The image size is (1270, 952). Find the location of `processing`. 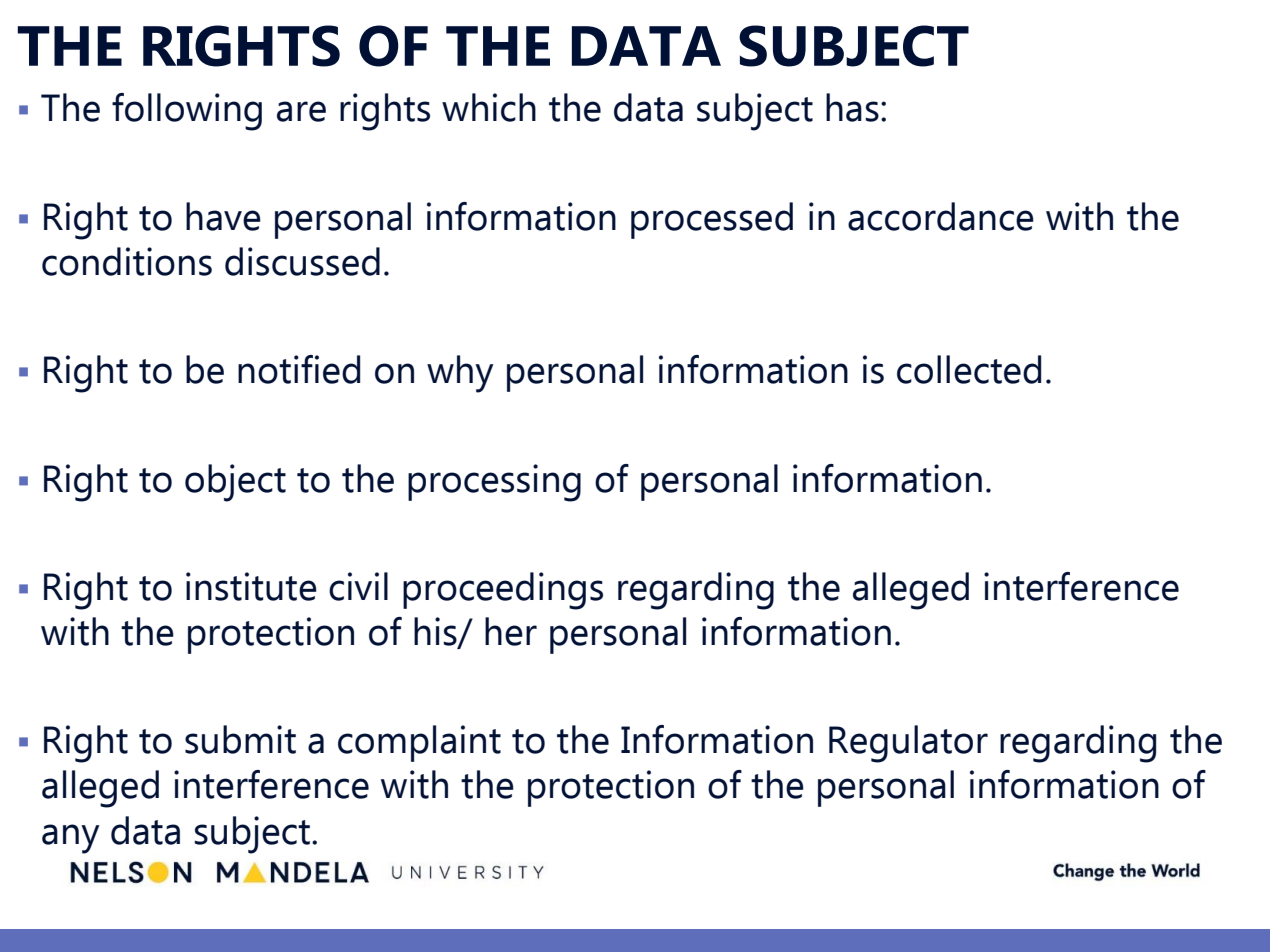

processing is located at coordinates (494, 483).
